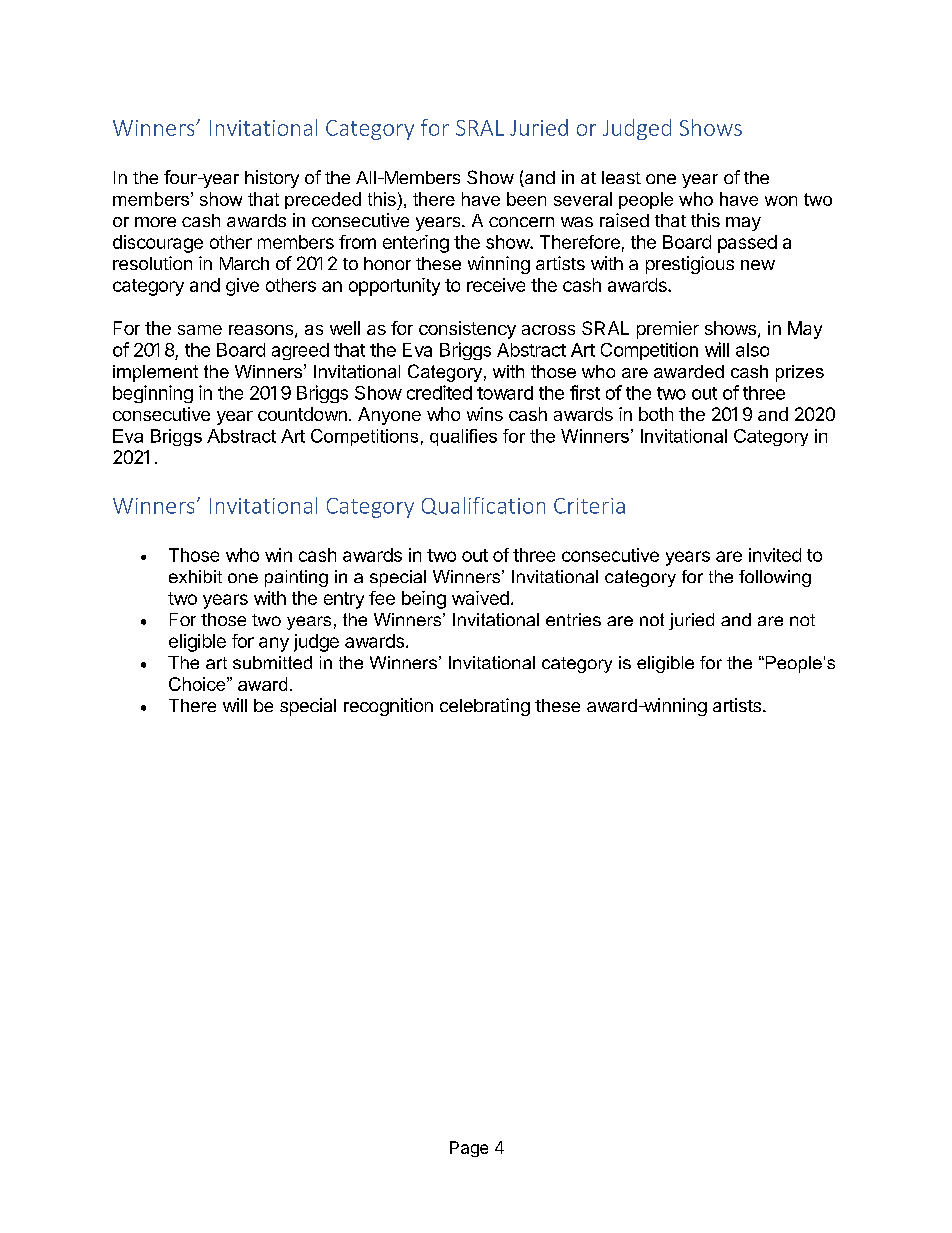 Image resolution: width=952 pixels, height=1233 pixels. What do you see at coordinates (302, 414) in the screenshot?
I see `countdown` at bounding box center [302, 414].
